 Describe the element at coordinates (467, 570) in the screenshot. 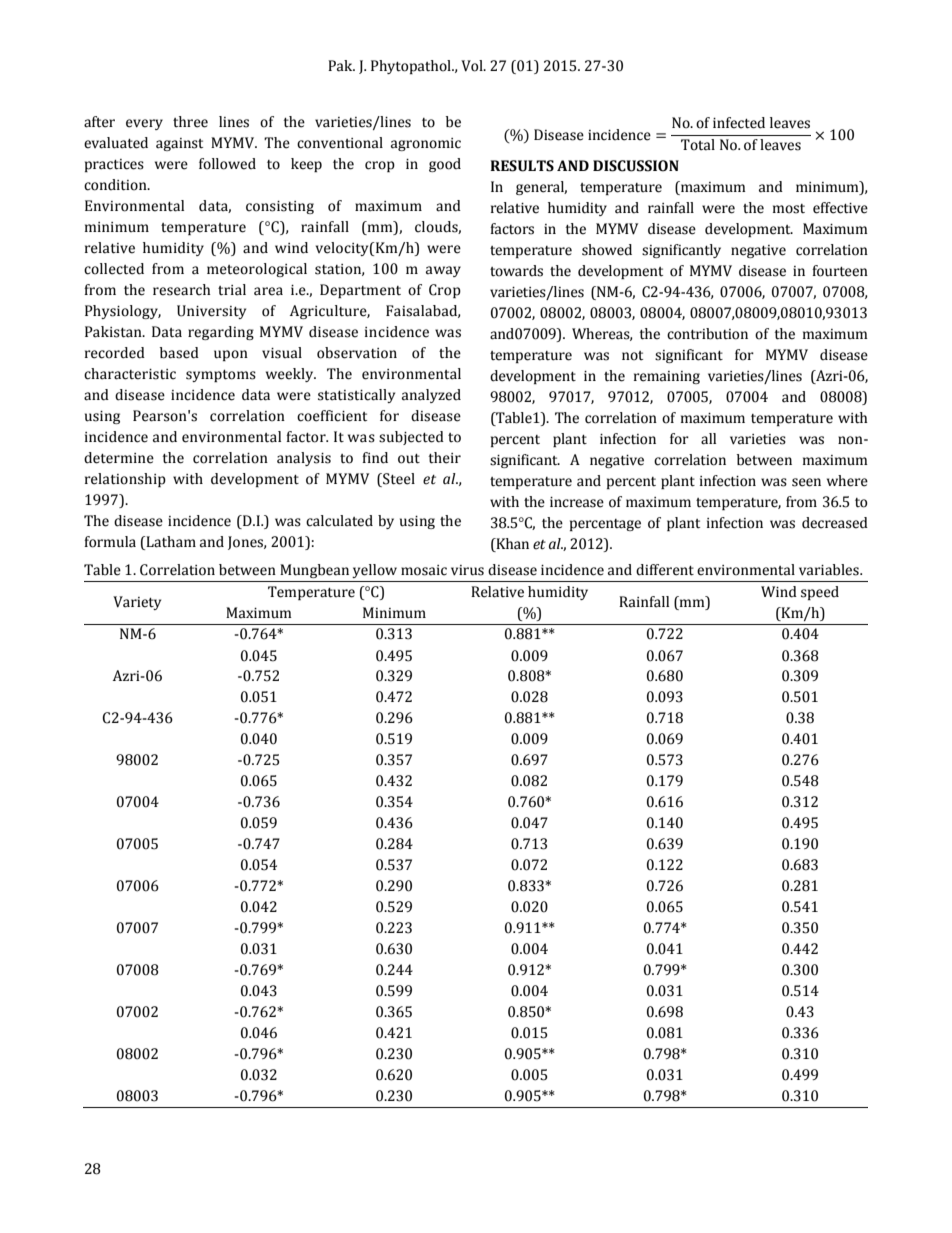

I see `virus` at that location.
